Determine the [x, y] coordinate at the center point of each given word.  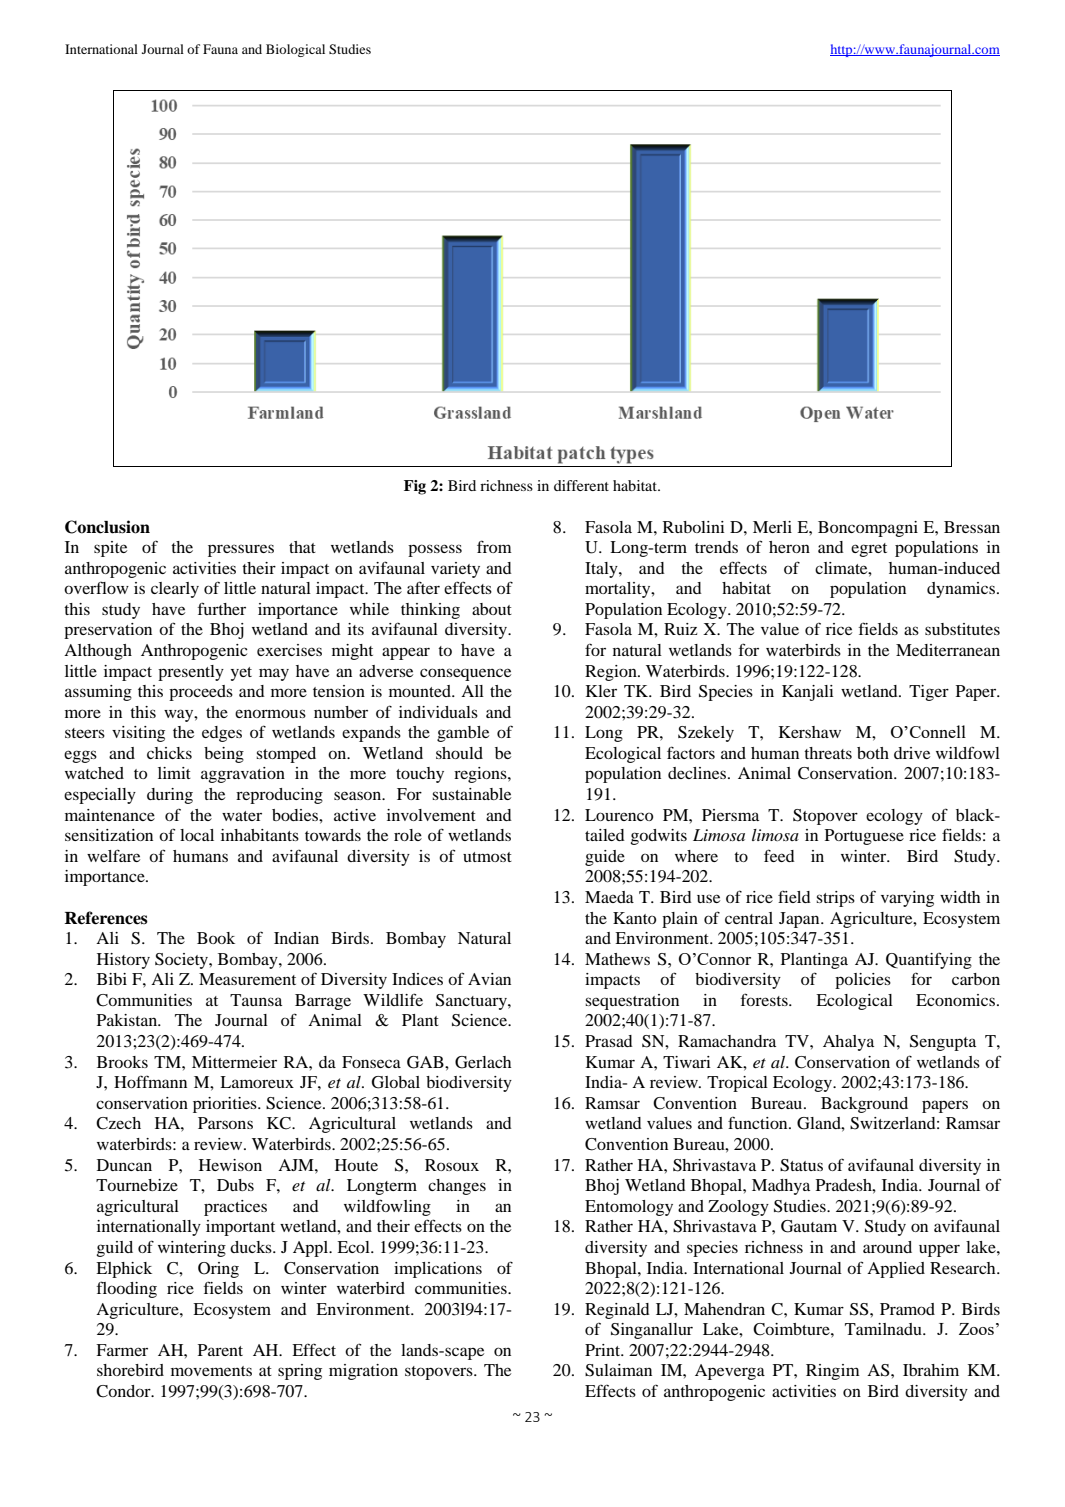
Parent [220, 1350]
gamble [463, 734]
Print [604, 1350]
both [873, 753]
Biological [295, 50]
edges [222, 734]
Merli [772, 527]
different [581, 485]
